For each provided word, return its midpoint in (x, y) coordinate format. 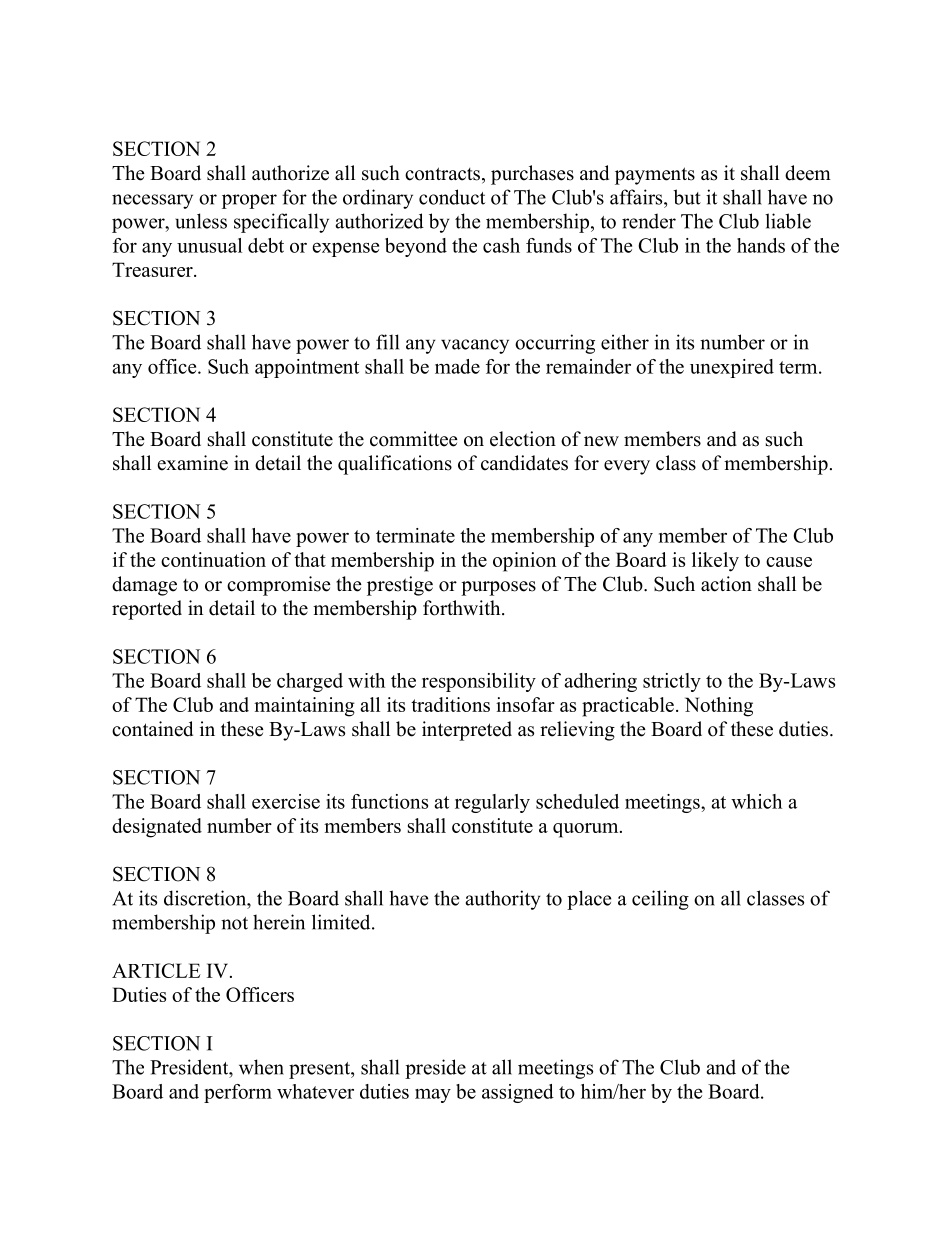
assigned (518, 1093)
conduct (452, 197)
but (687, 197)
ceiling (660, 900)
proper (249, 201)
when (261, 1067)
